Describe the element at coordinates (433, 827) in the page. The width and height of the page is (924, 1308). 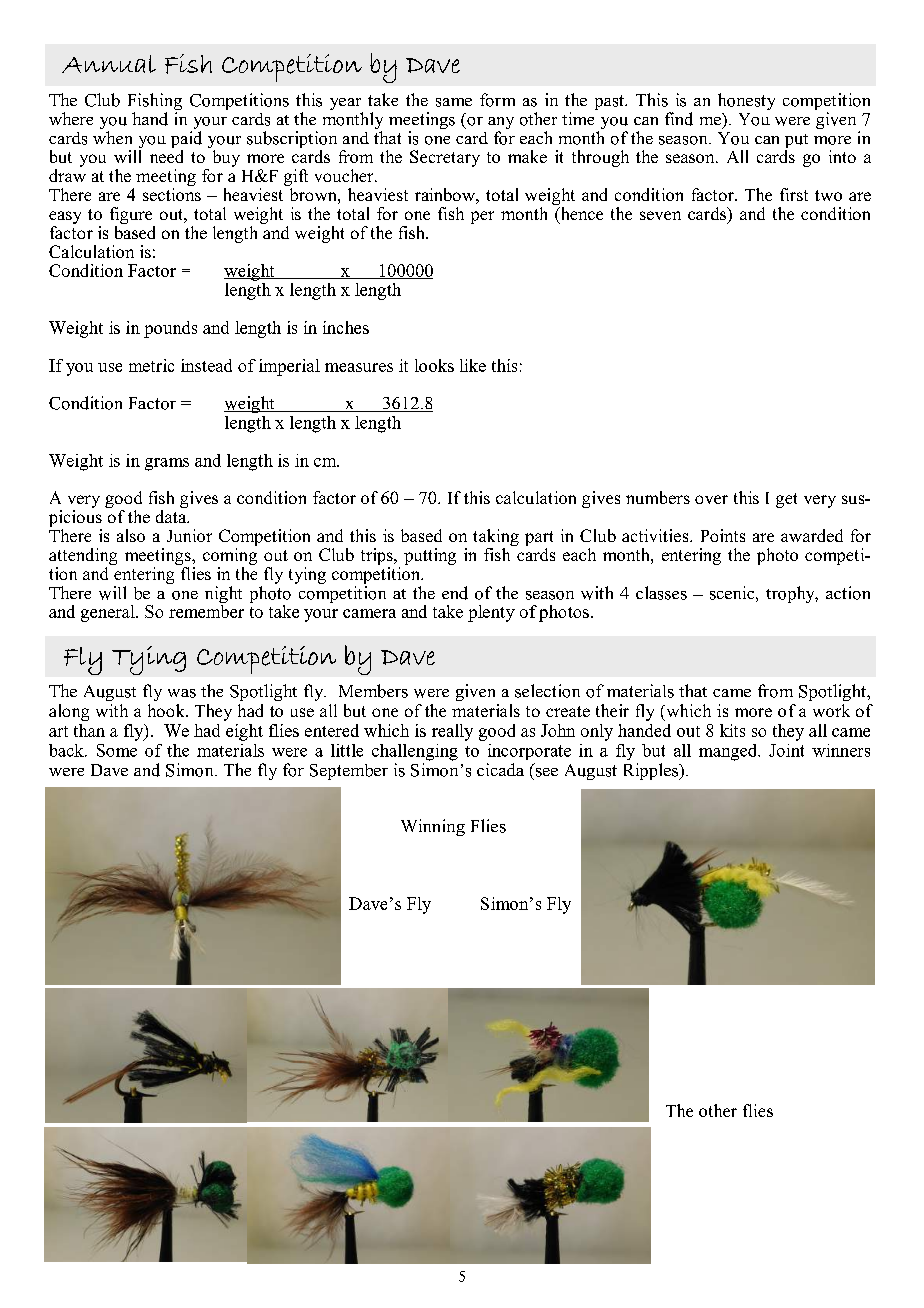
I see `Winning` at that location.
